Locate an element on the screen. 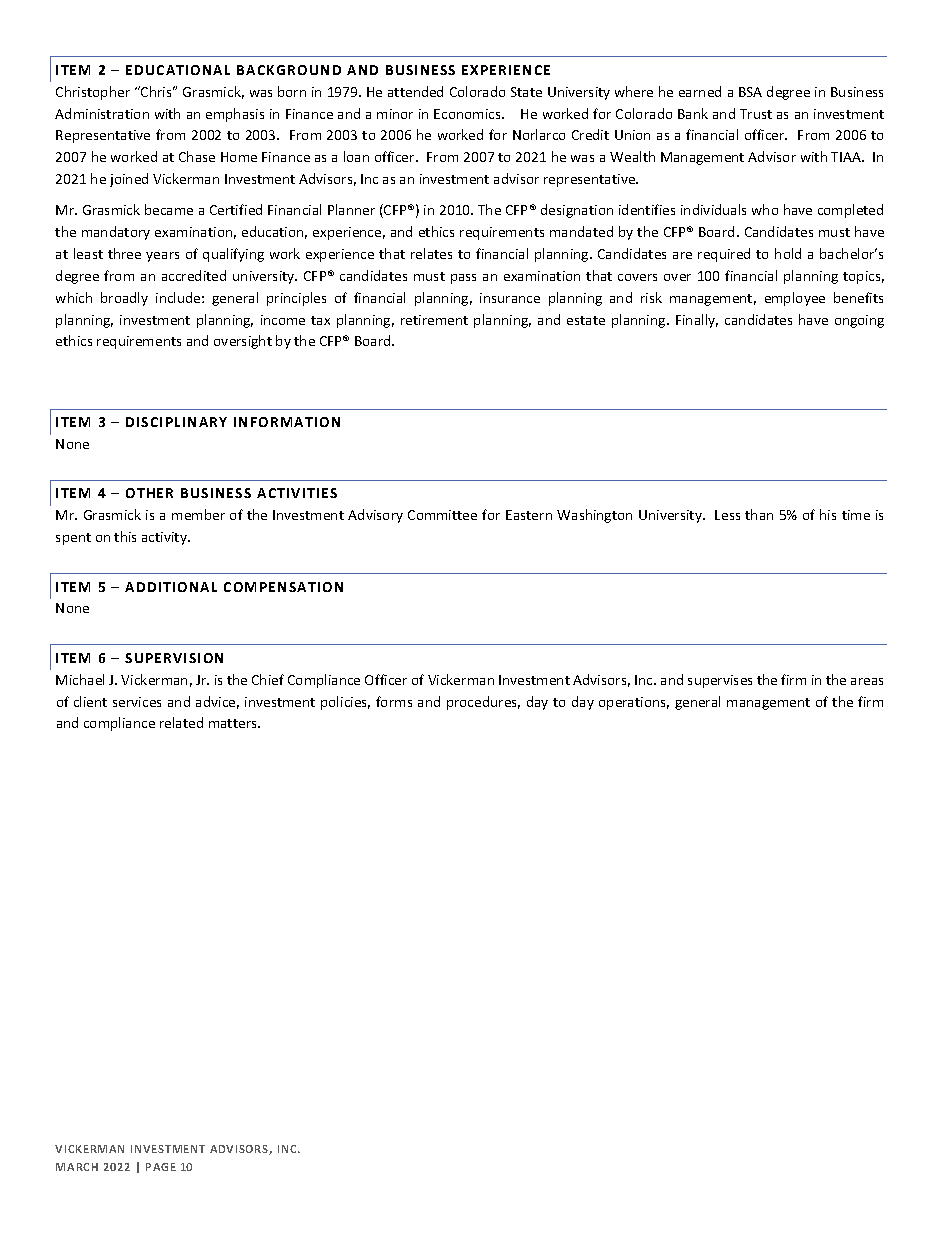 The width and height of the screenshot is (952, 1233). Trust is located at coordinates (756, 114).
